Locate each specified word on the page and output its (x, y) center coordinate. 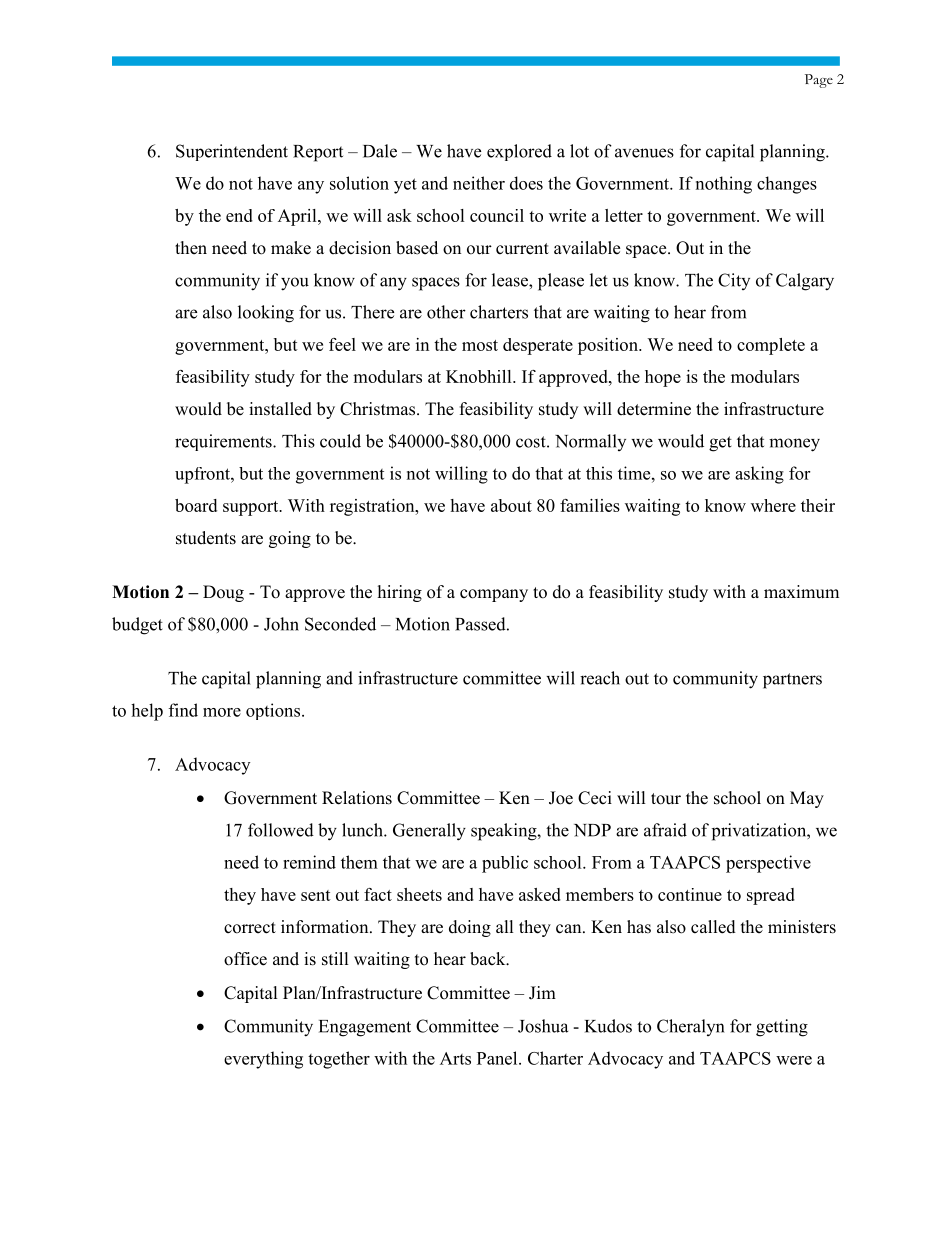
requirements (224, 442)
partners (792, 681)
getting (782, 1028)
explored (519, 152)
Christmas (379, 409)
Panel (498, 1058)
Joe (561, 798)
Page (819, 81)
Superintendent (232, 152)
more (222, 712)
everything (263, 1060)
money (794, 445)
